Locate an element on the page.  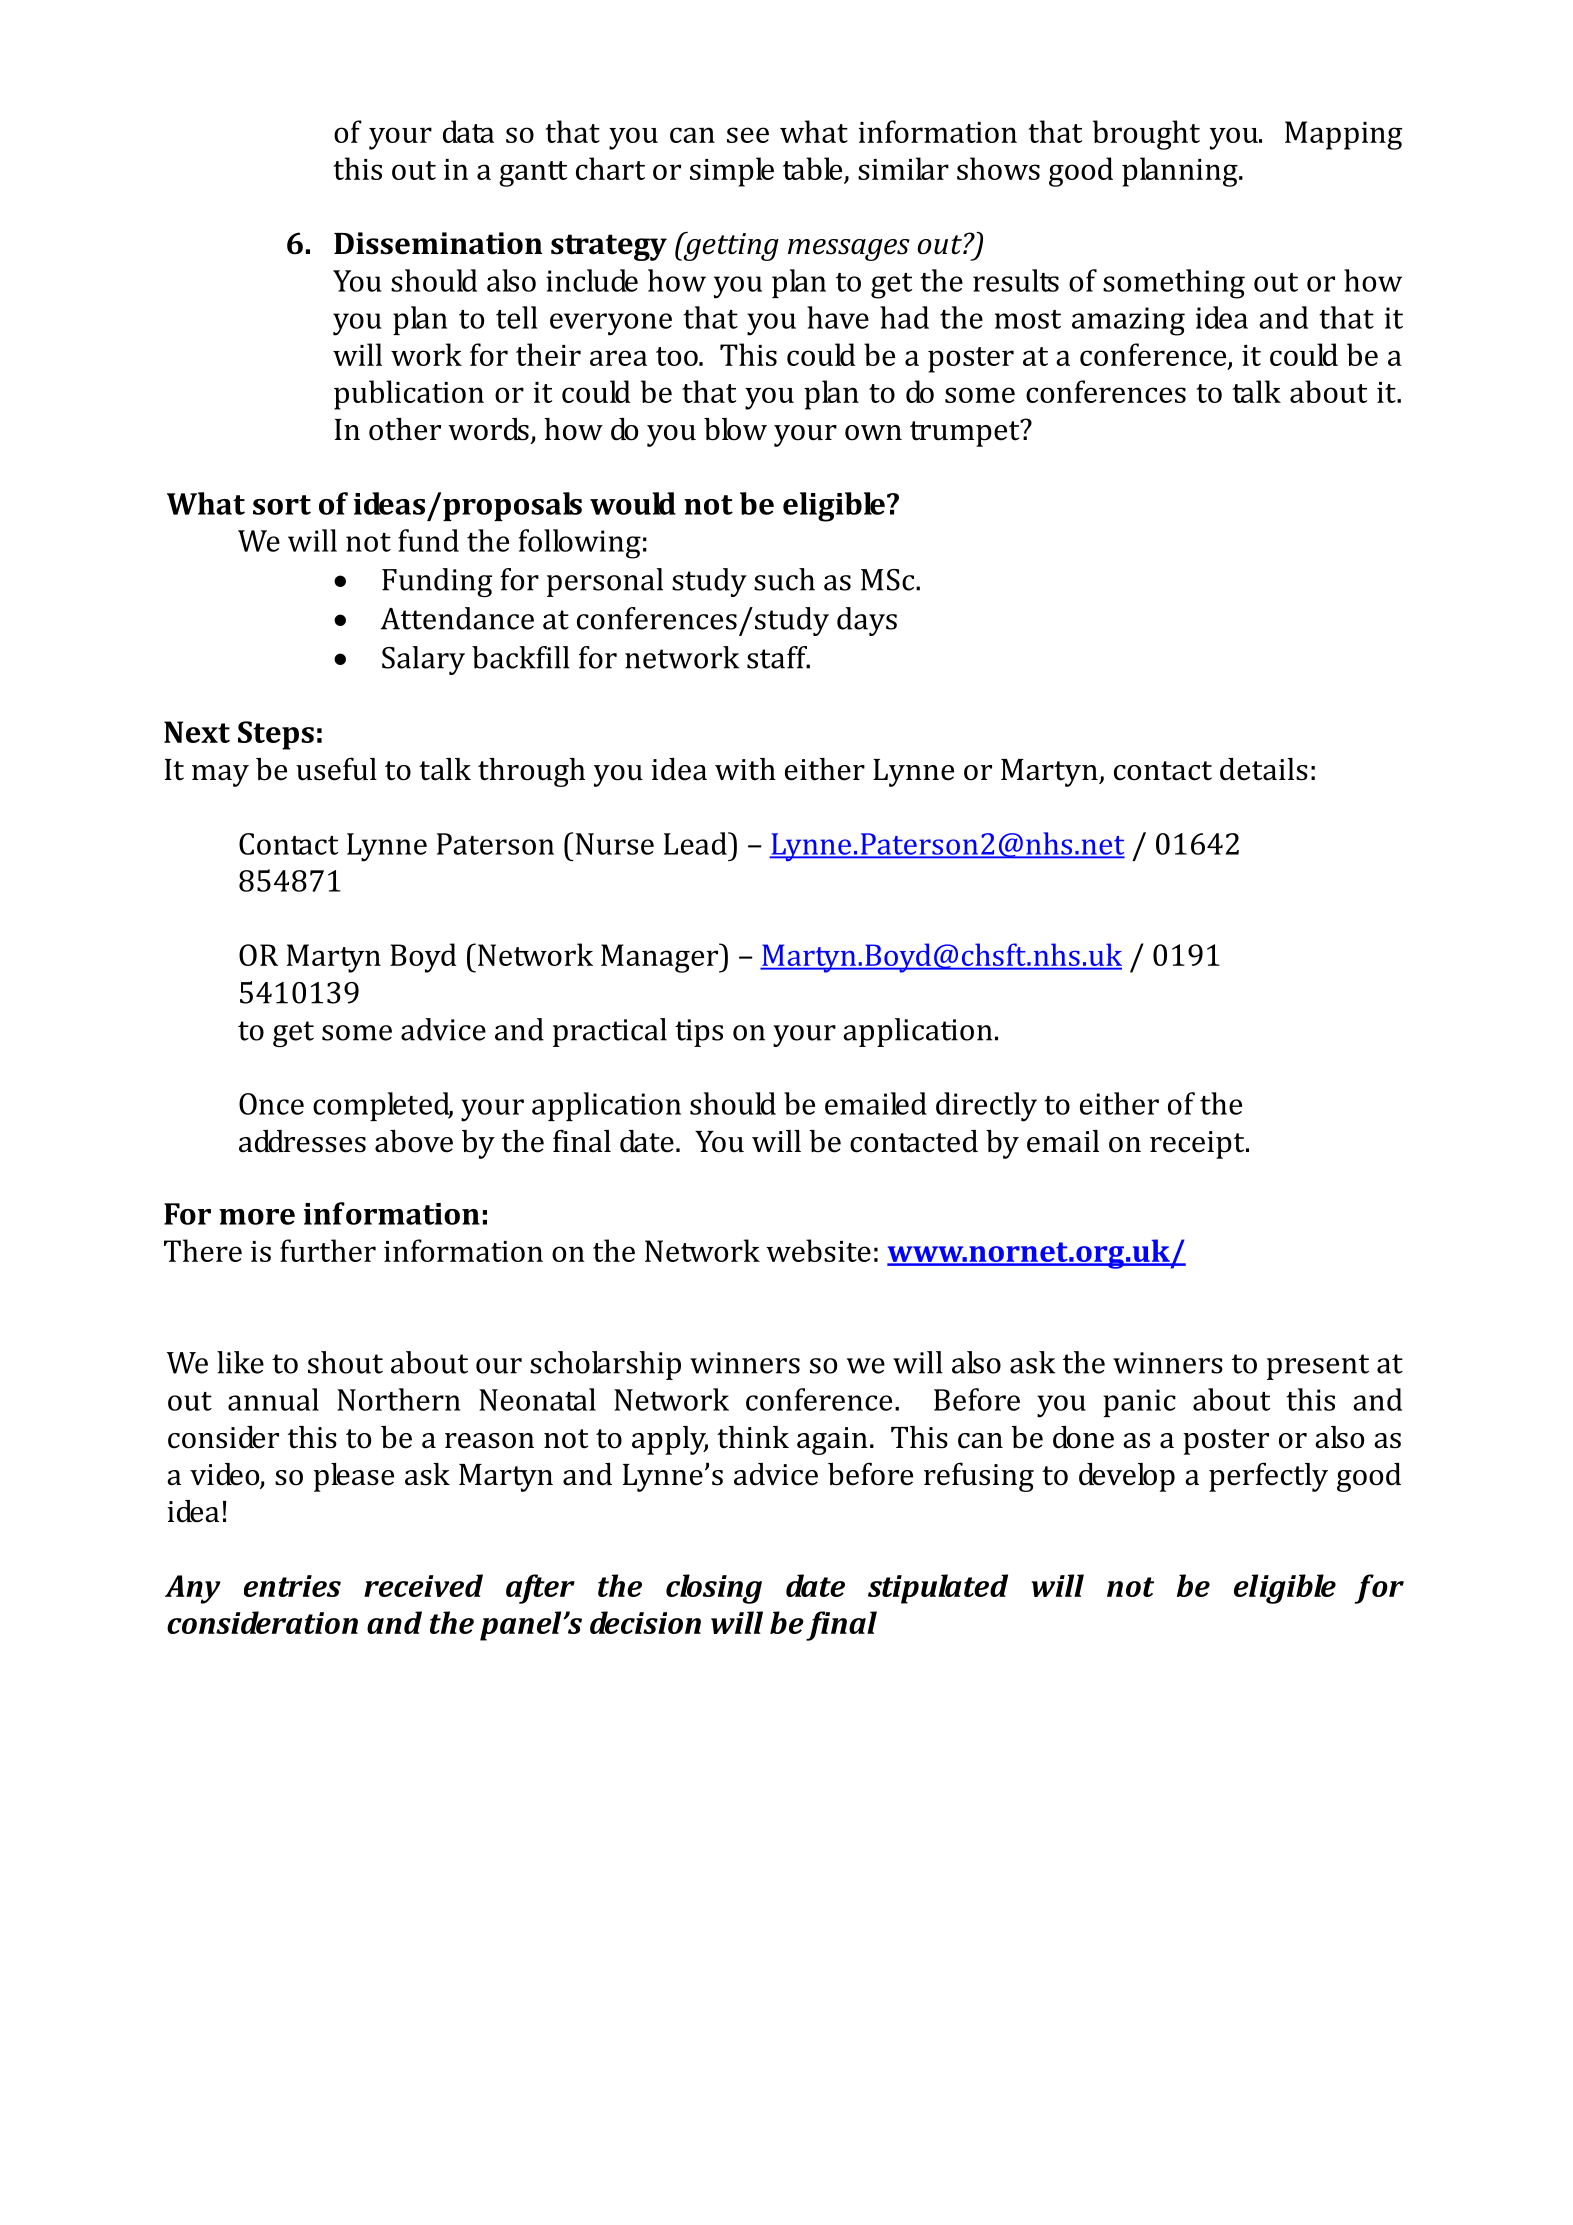
entries is located at coordinates (292, 1586).
